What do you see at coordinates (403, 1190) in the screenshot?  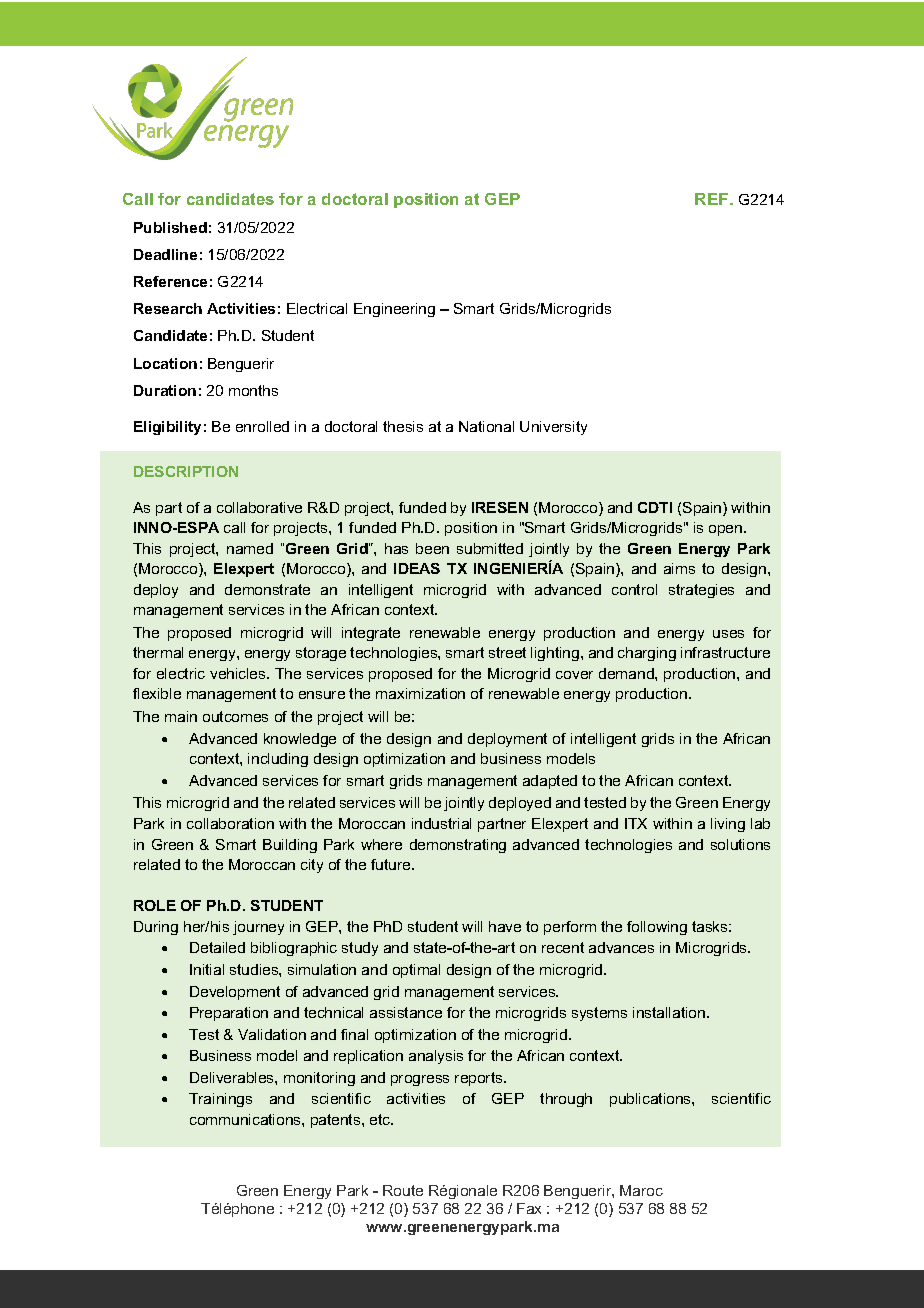 I see `Route` at bounding box center [403, 1190].
